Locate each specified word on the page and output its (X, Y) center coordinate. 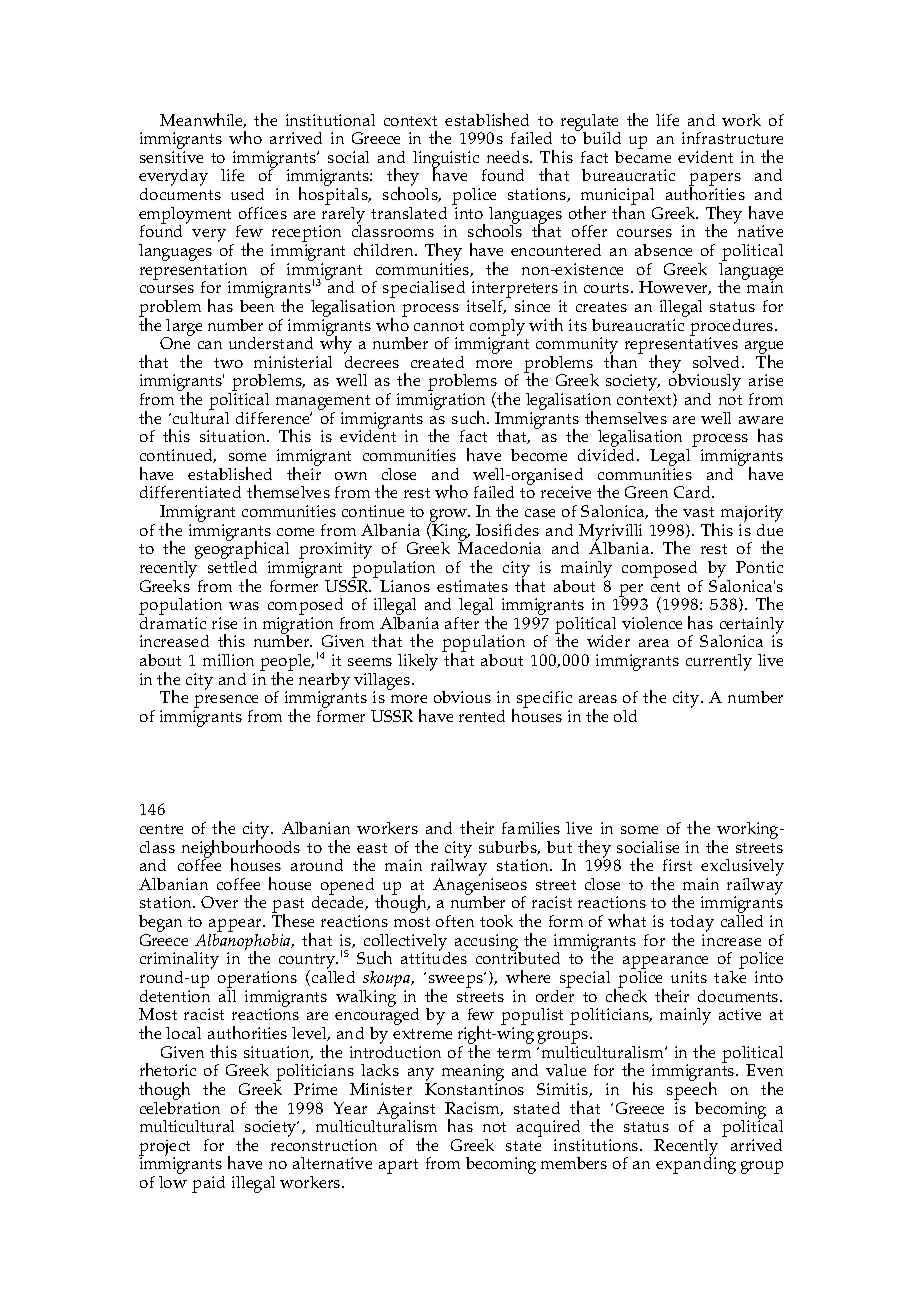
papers (715, 181)
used (247, 194)
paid (208, 1184)
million (228, 660)
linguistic (446, 160)
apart (398, 1166)
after (462, 623)
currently (719, 662)
